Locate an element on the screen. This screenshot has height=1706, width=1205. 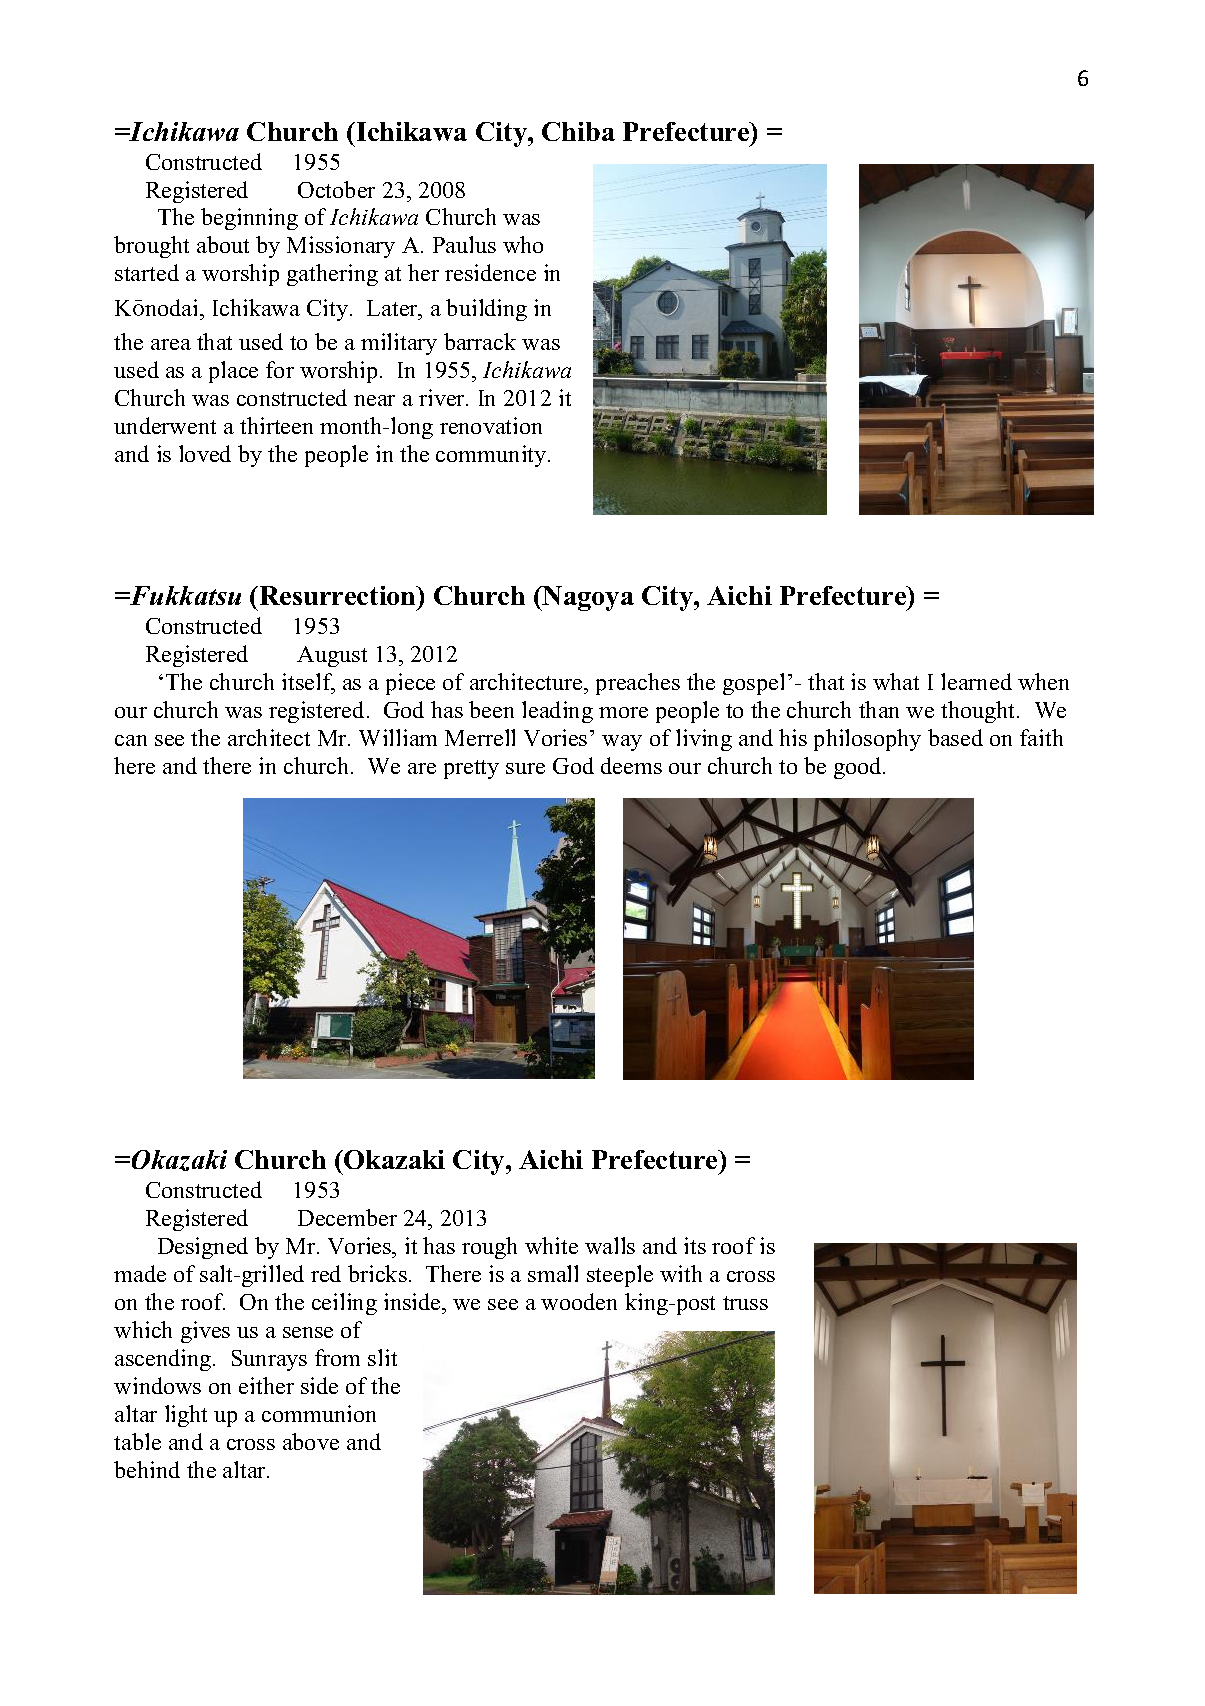
Chiba is located at coordinates (578, 131).
